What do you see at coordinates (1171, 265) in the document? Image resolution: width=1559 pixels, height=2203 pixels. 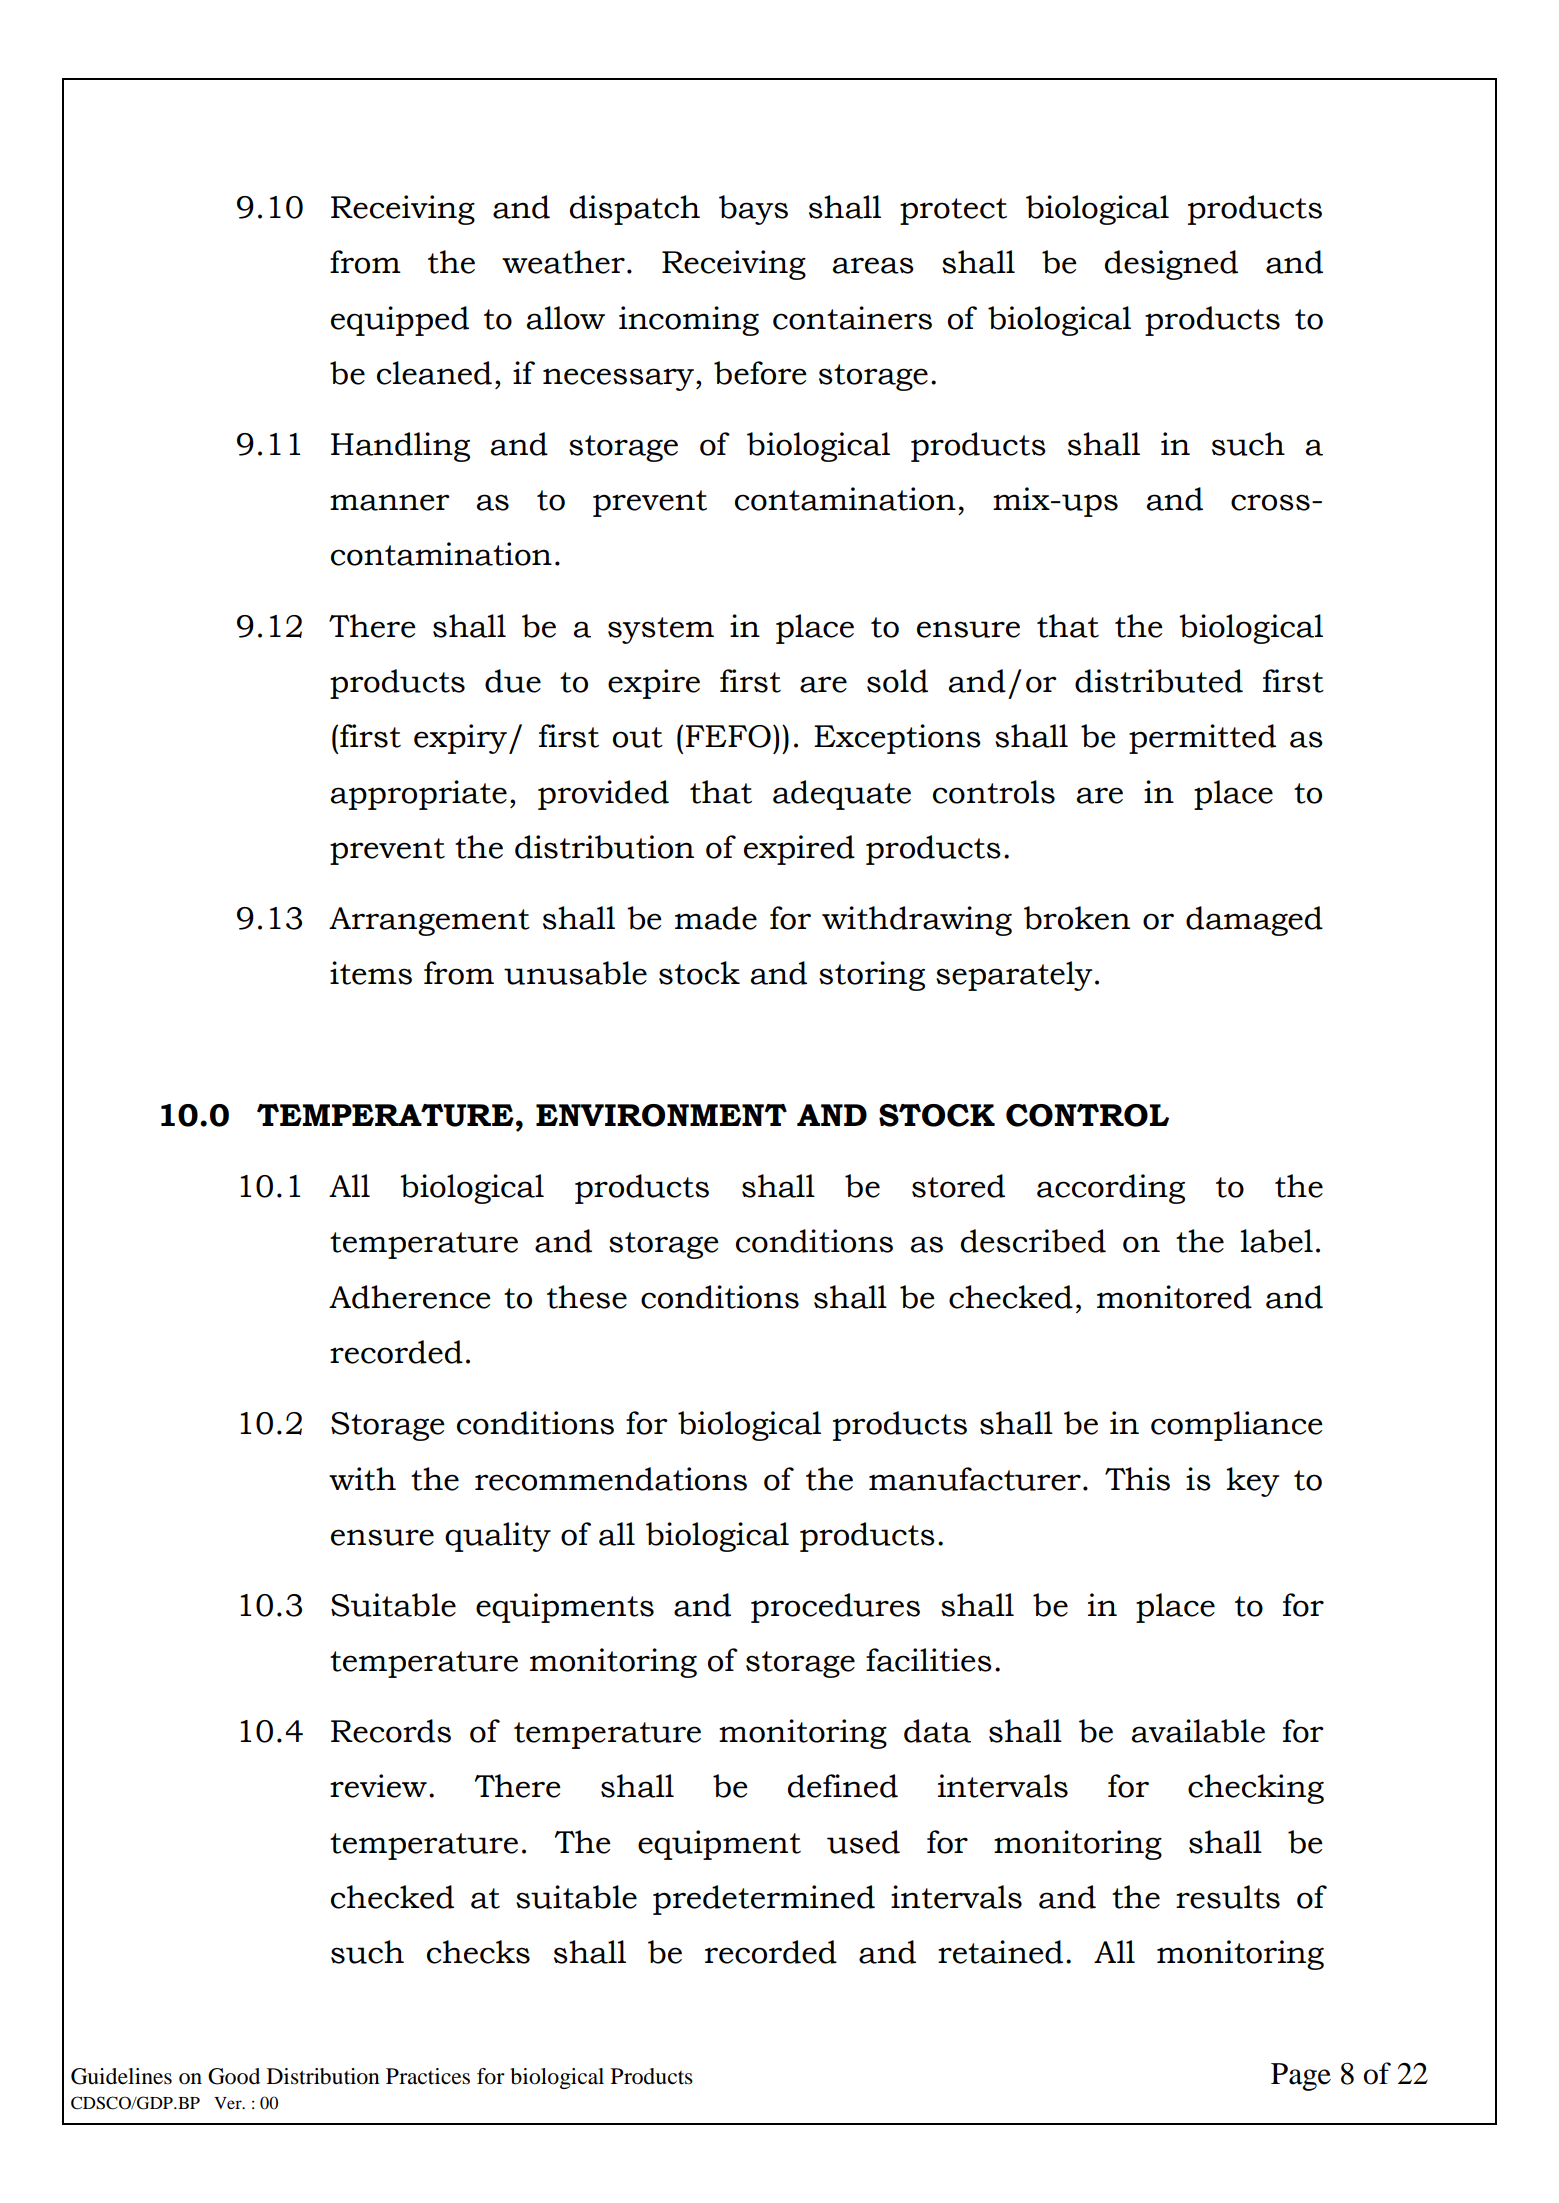 I see `designed` at bounding box center [1171, 265].
